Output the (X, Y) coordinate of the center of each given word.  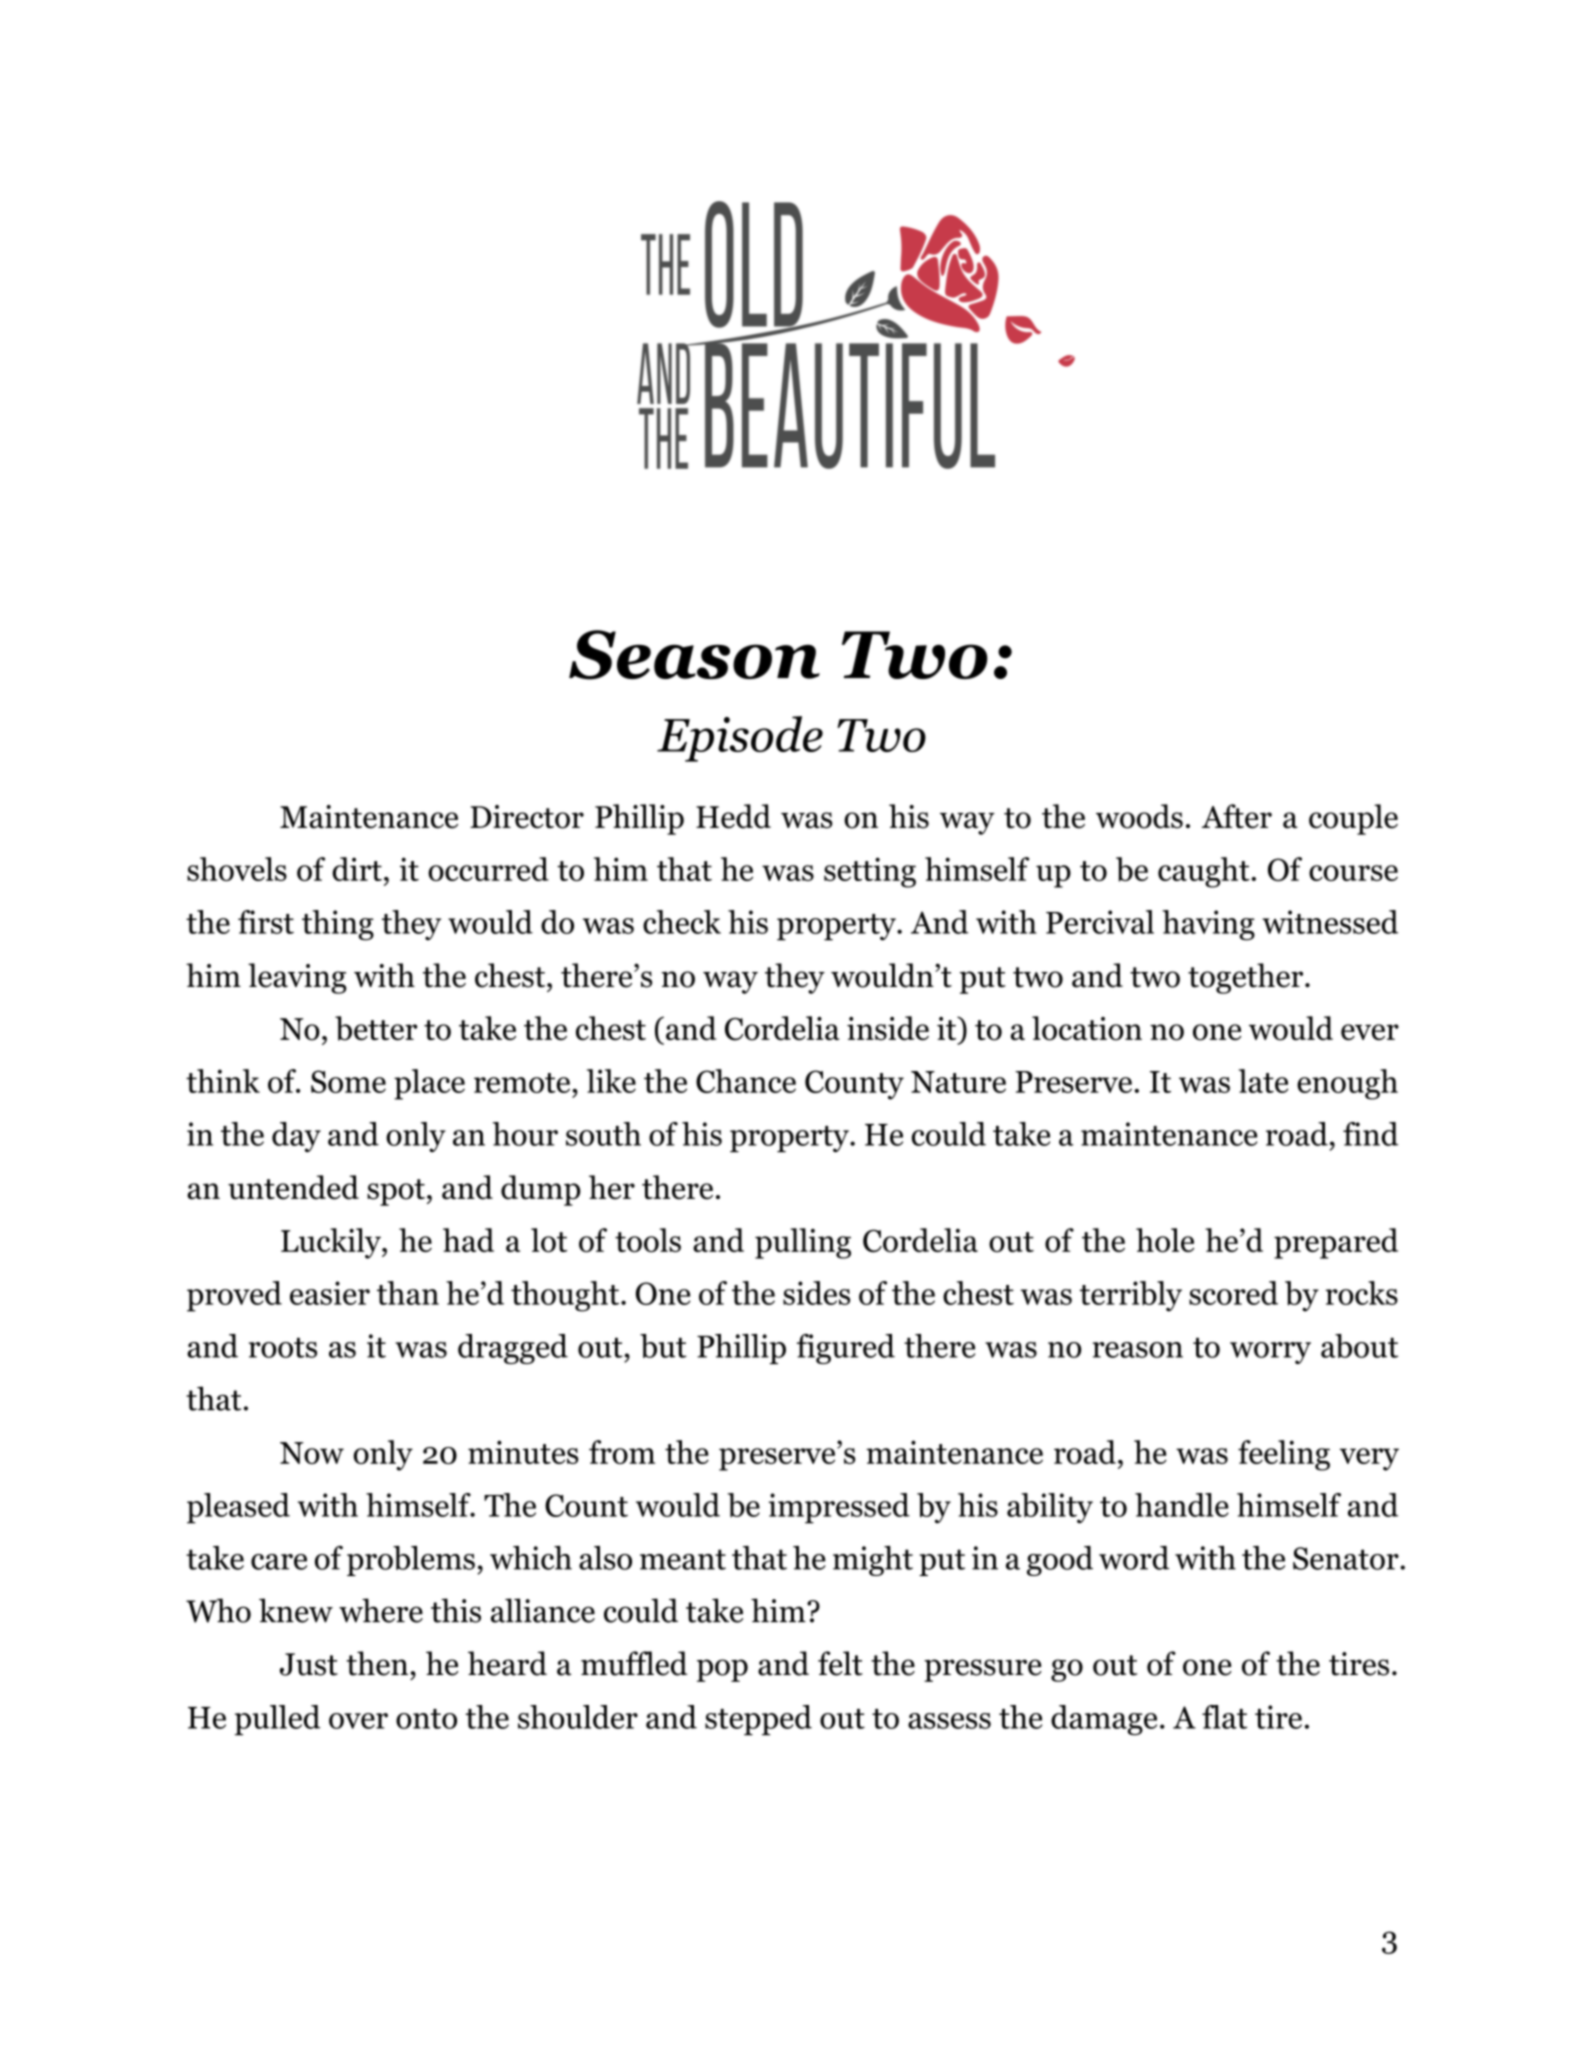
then (377, 1663)
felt (840, 1663)
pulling (803, 1243)
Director (527, 817)
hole (1165, 1240)
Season (694, 655)
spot (396, 1192)
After (1237, 816)
